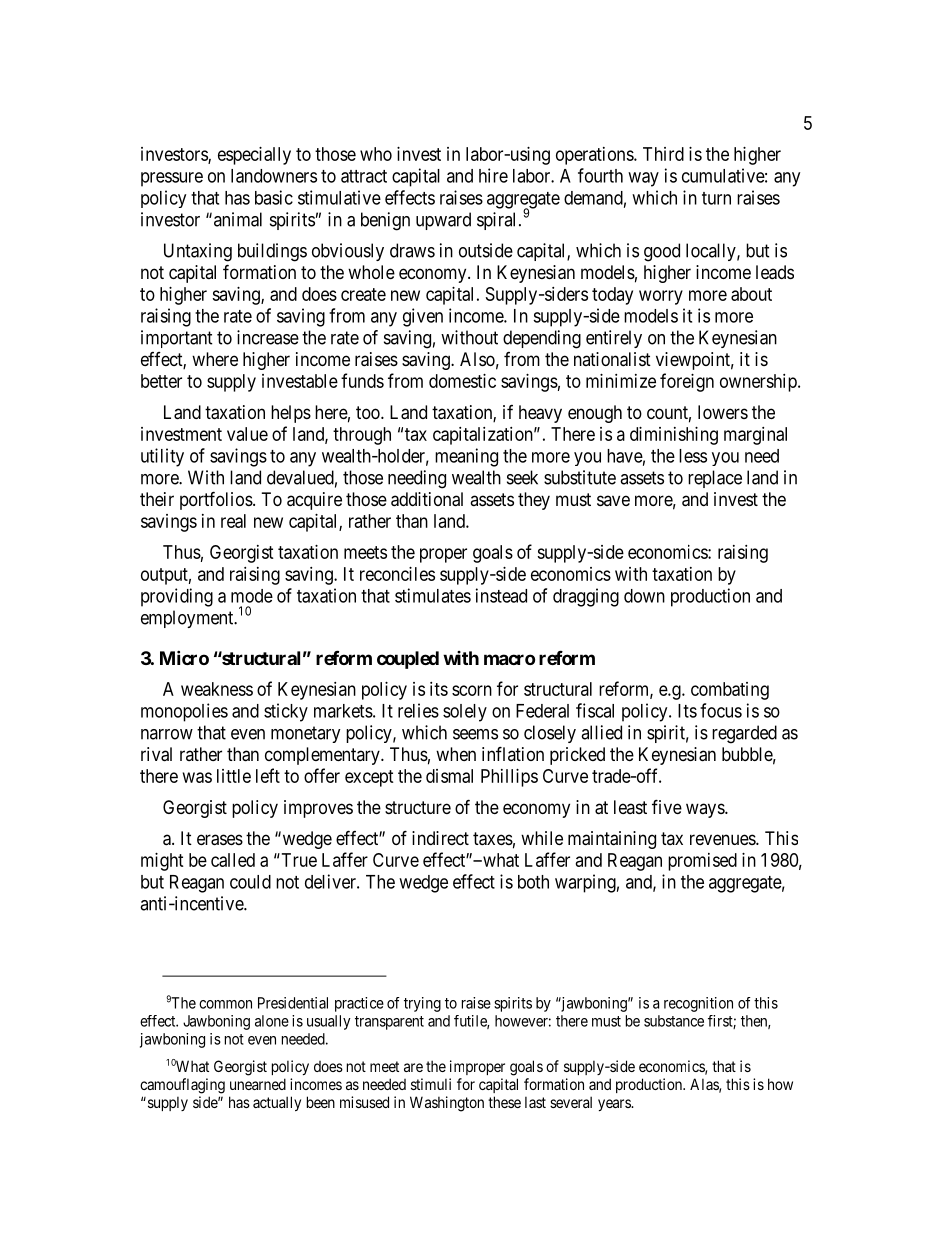 The height and width of the screenshot is (1233, 952). Describe the element at coordinates (687, 382) in the screenshot. I see `foreign` at that location.
